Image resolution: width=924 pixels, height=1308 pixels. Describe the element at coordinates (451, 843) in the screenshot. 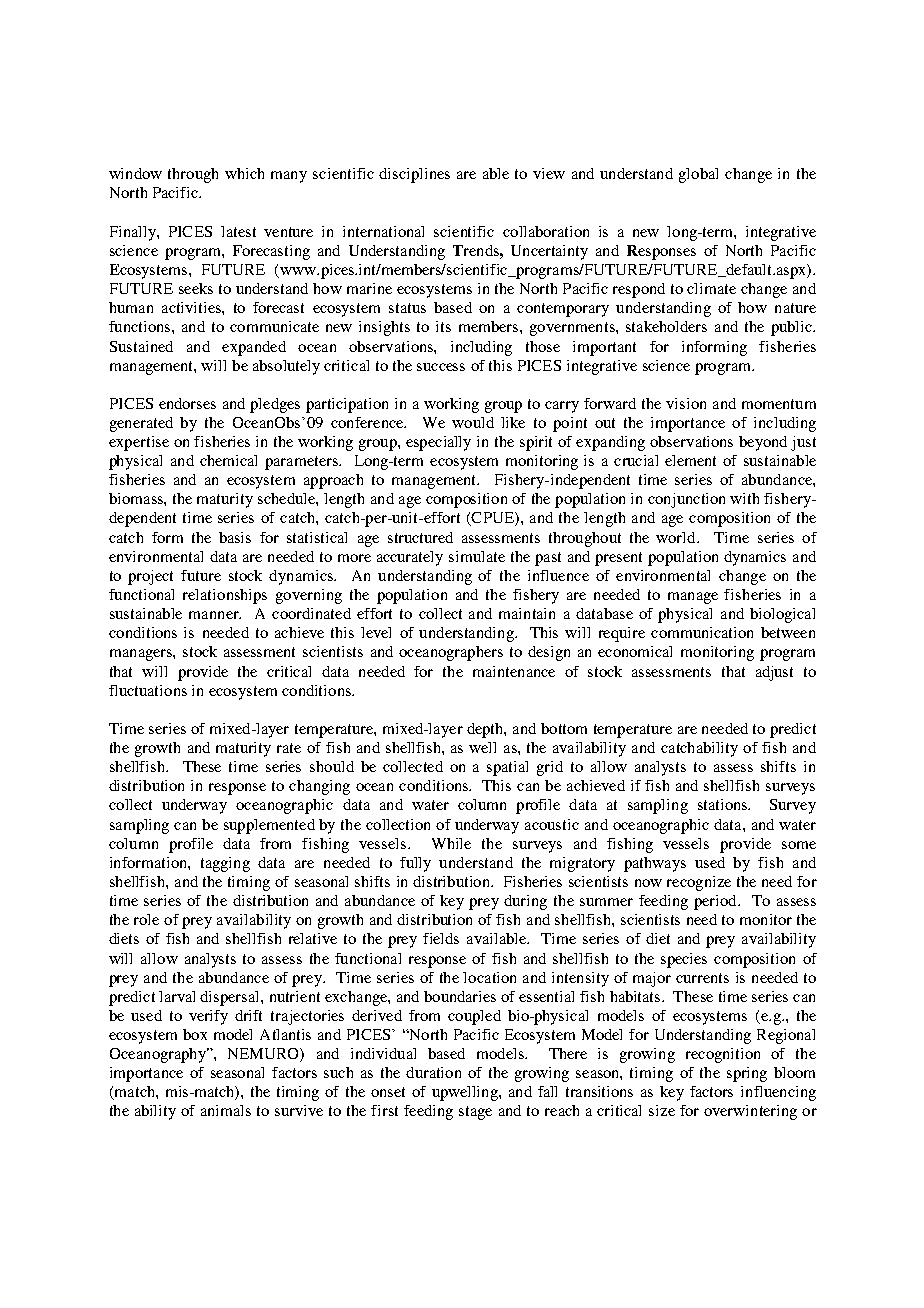

I see `While` at that location.
